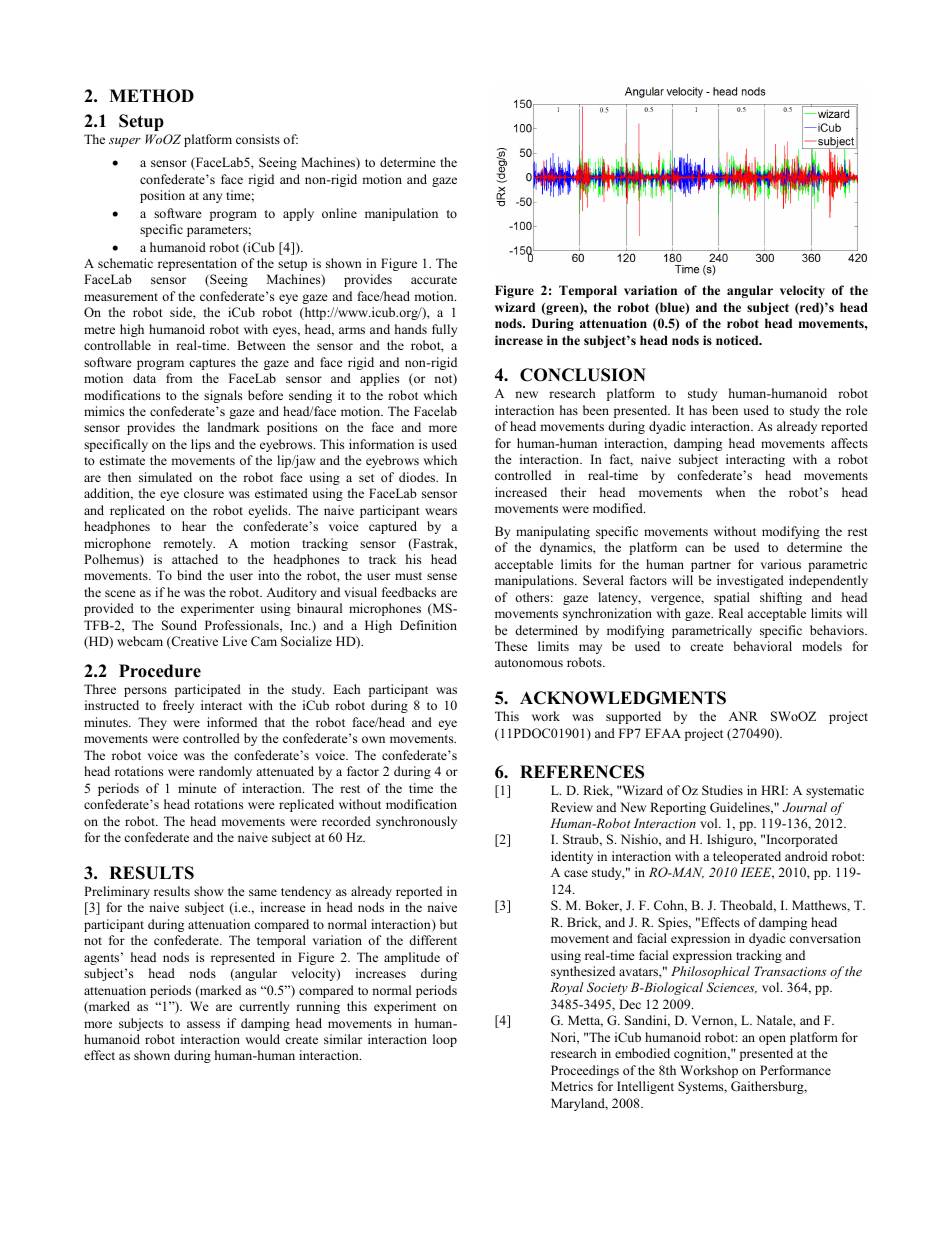 This screenshot has width=952, height=1233. What do you see at coordinates (201, 445) in the screenshot?
I see `lips` at bounding box center [201, 445].
